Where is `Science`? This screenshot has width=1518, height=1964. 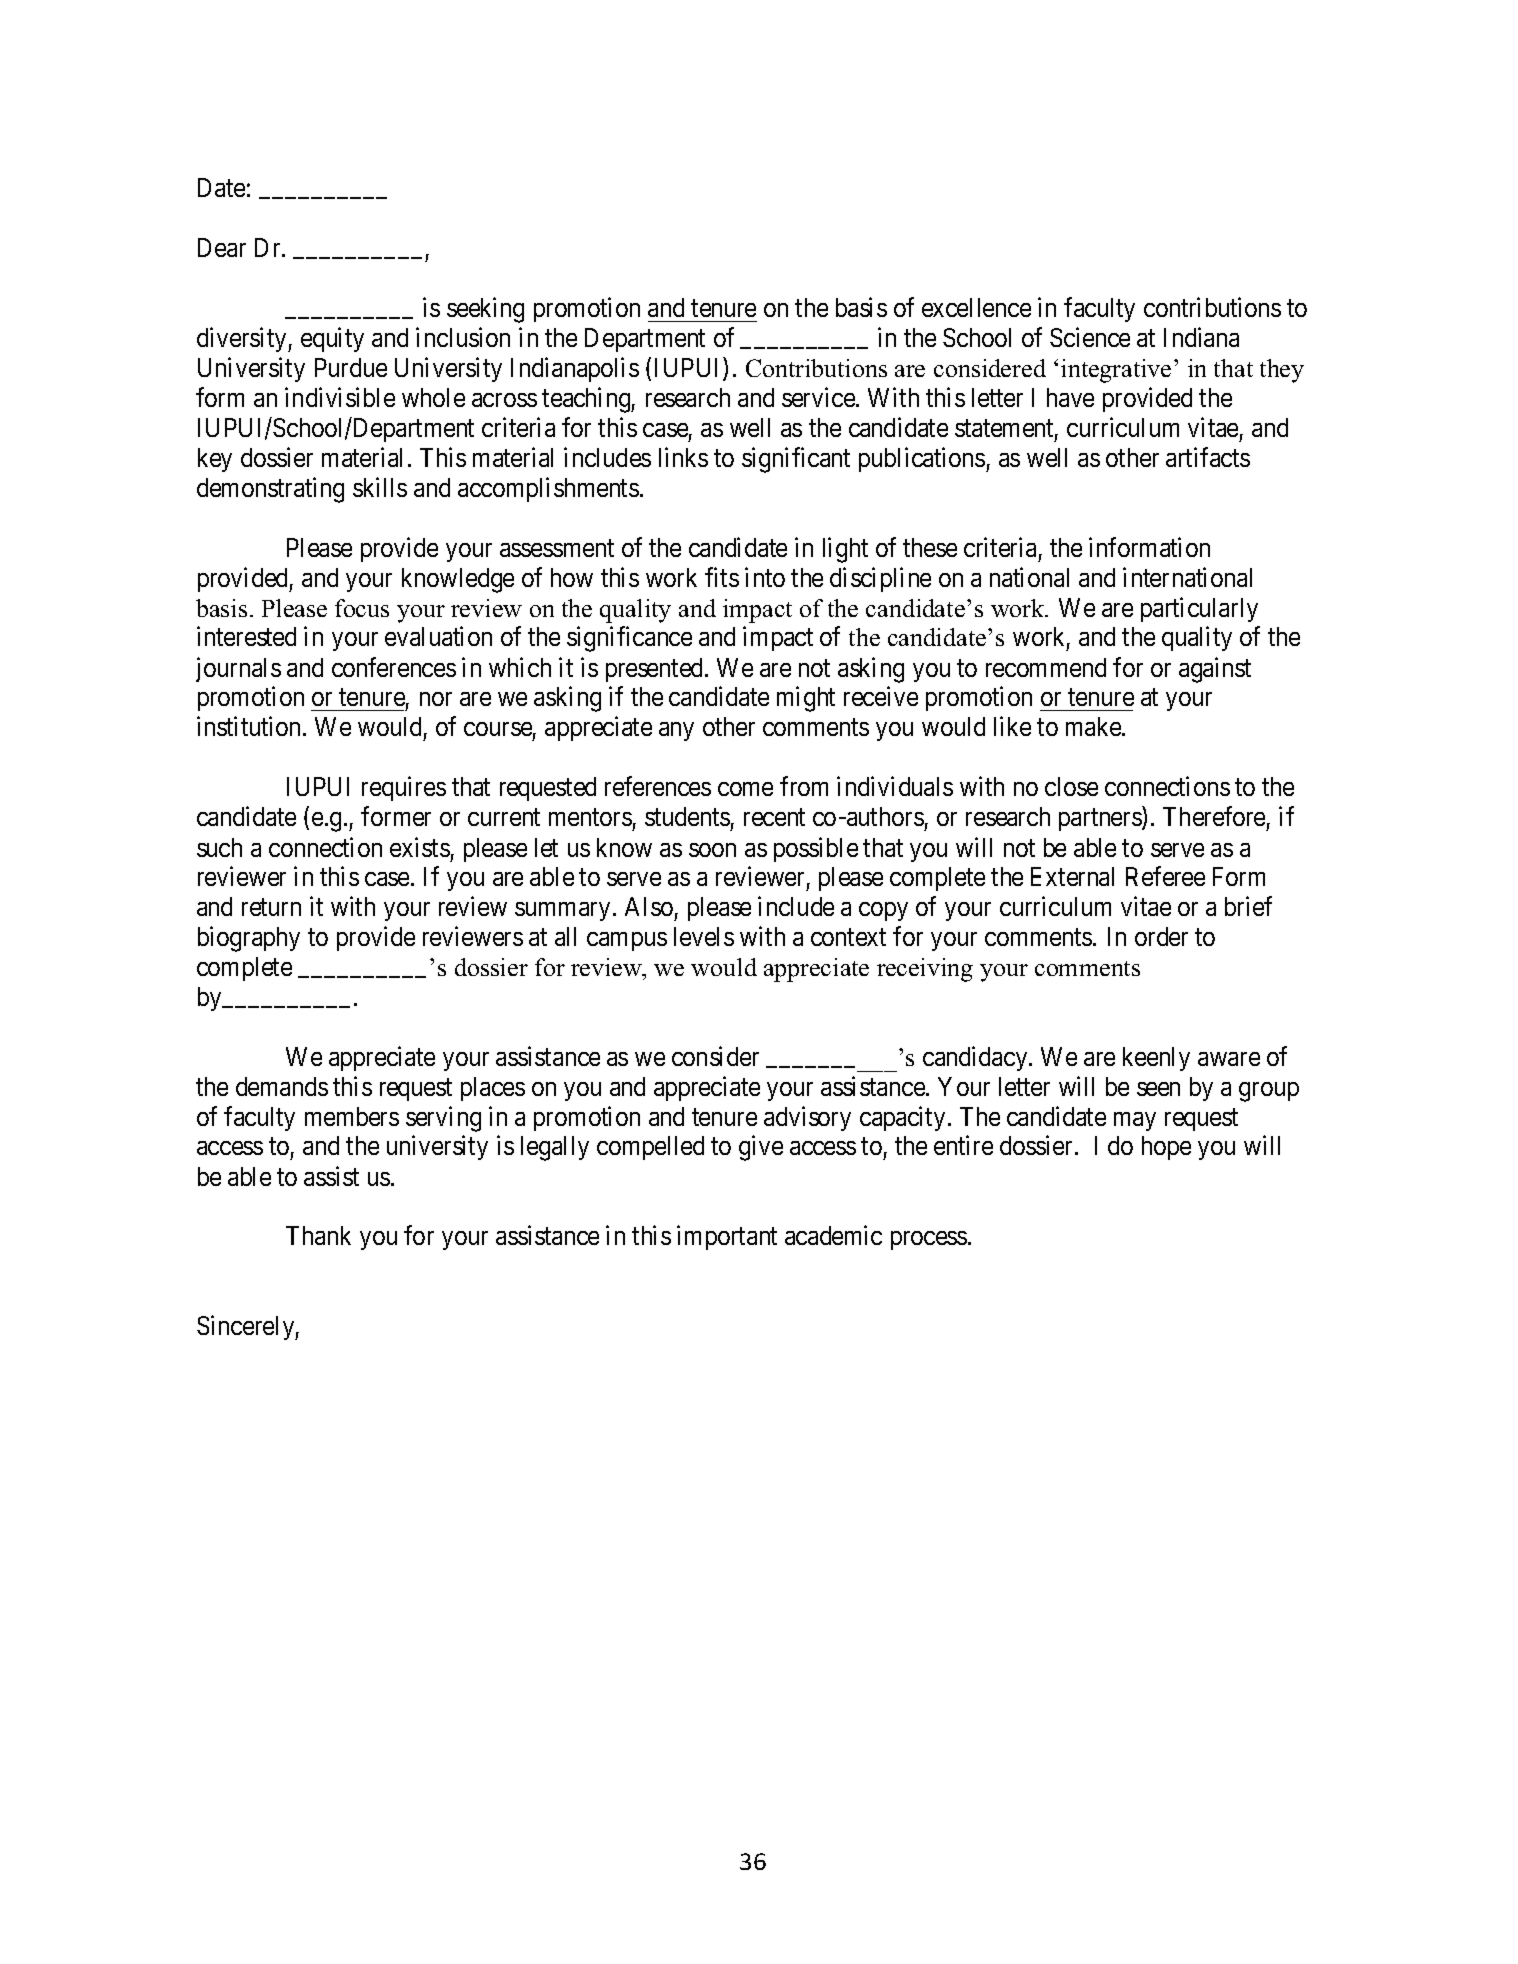
Science is located at coordinates (1090, 337).
